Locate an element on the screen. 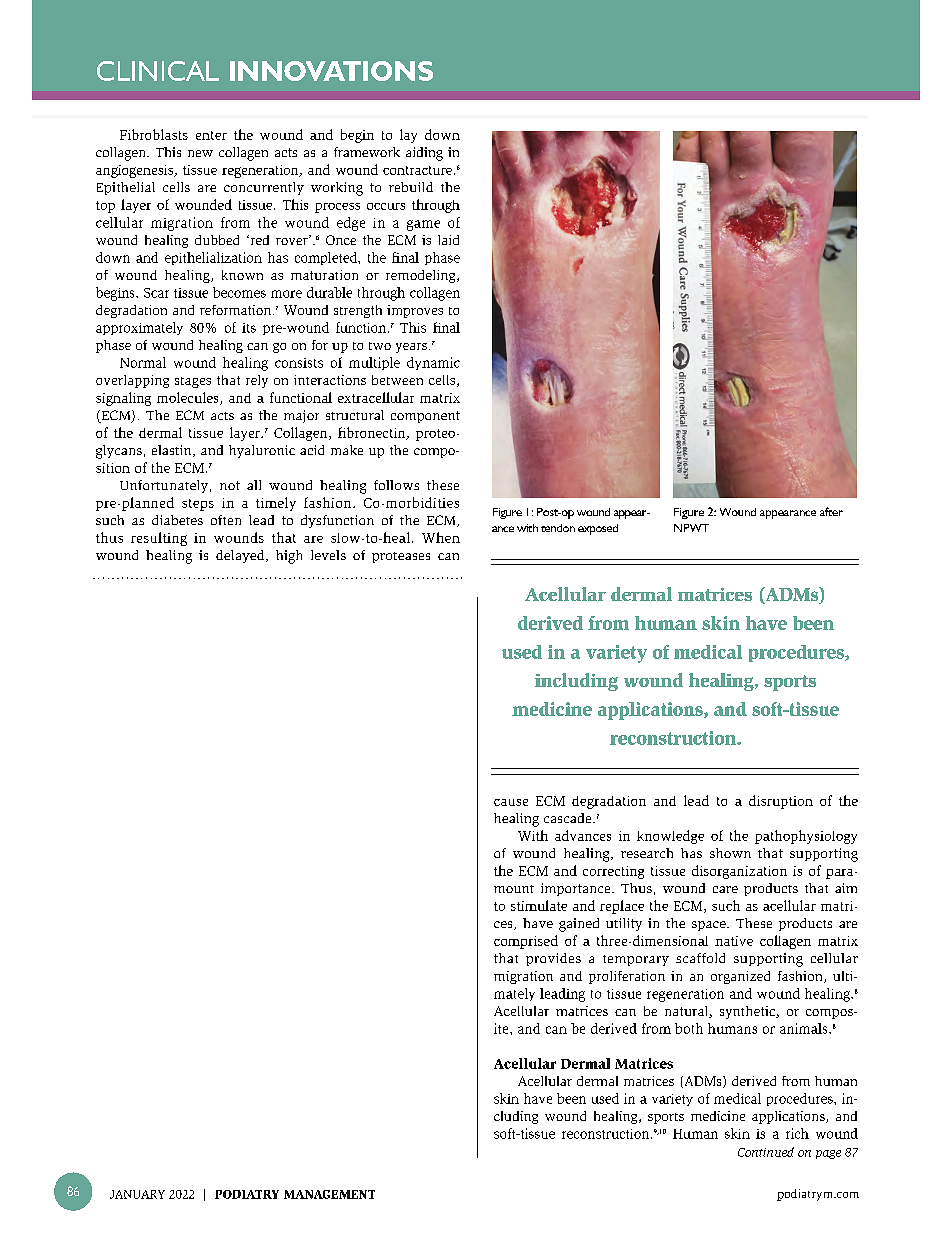 The image size is (952, 1233). enter is located at coordinates (211, 135).
